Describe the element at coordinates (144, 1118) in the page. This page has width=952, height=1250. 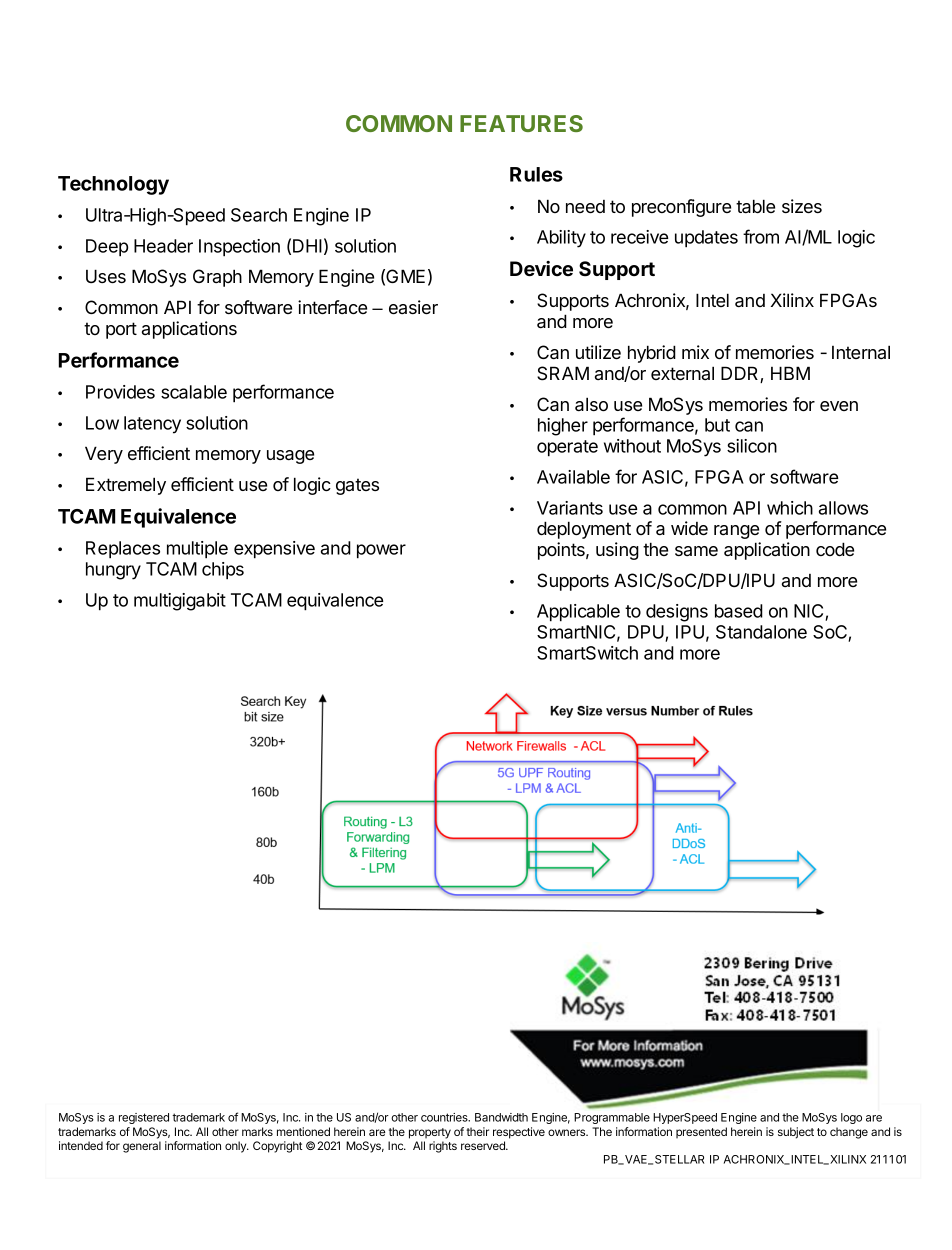
I see `registered` at that location.
